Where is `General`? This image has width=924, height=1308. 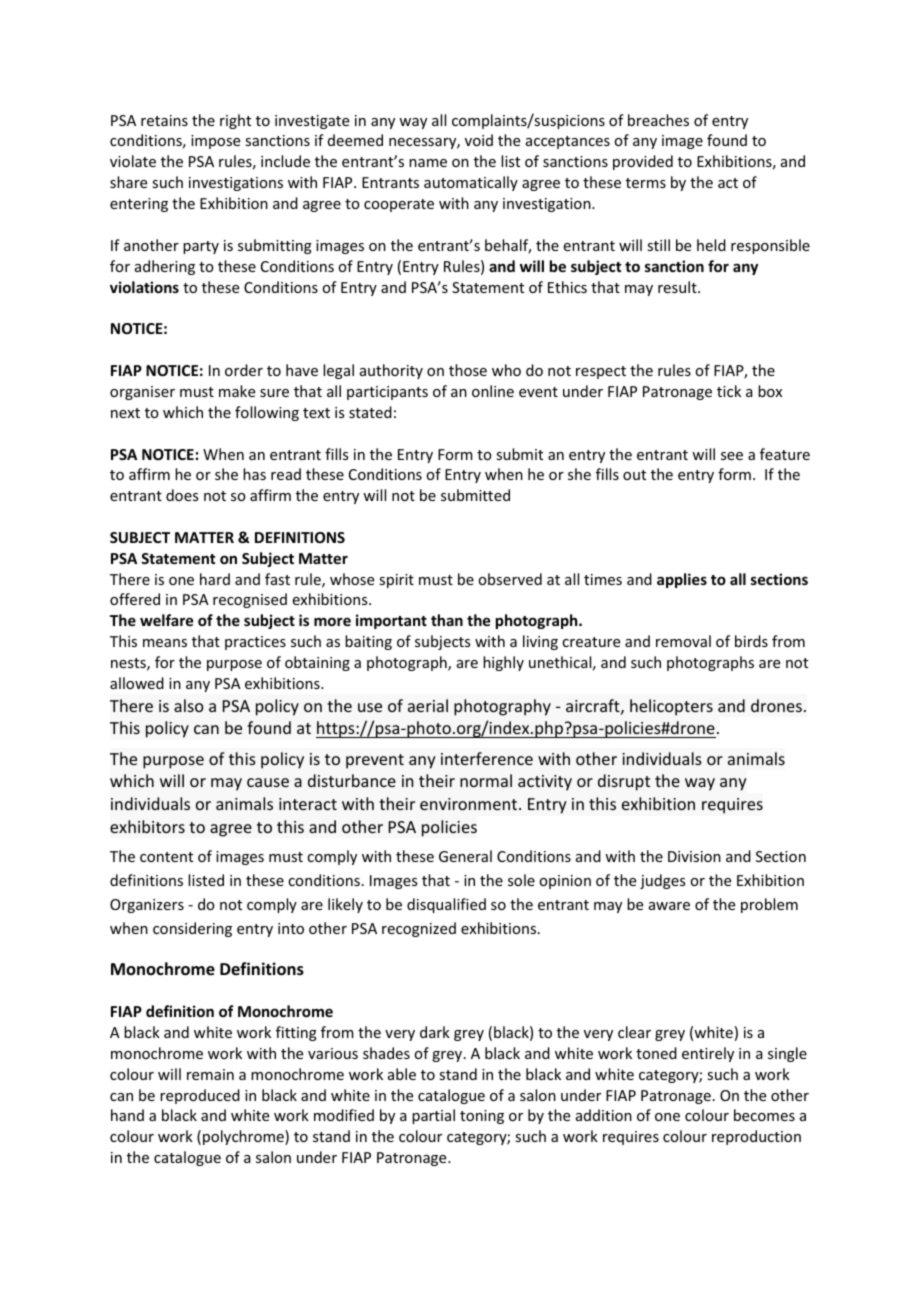
General is located at coordinates (465, 856).
